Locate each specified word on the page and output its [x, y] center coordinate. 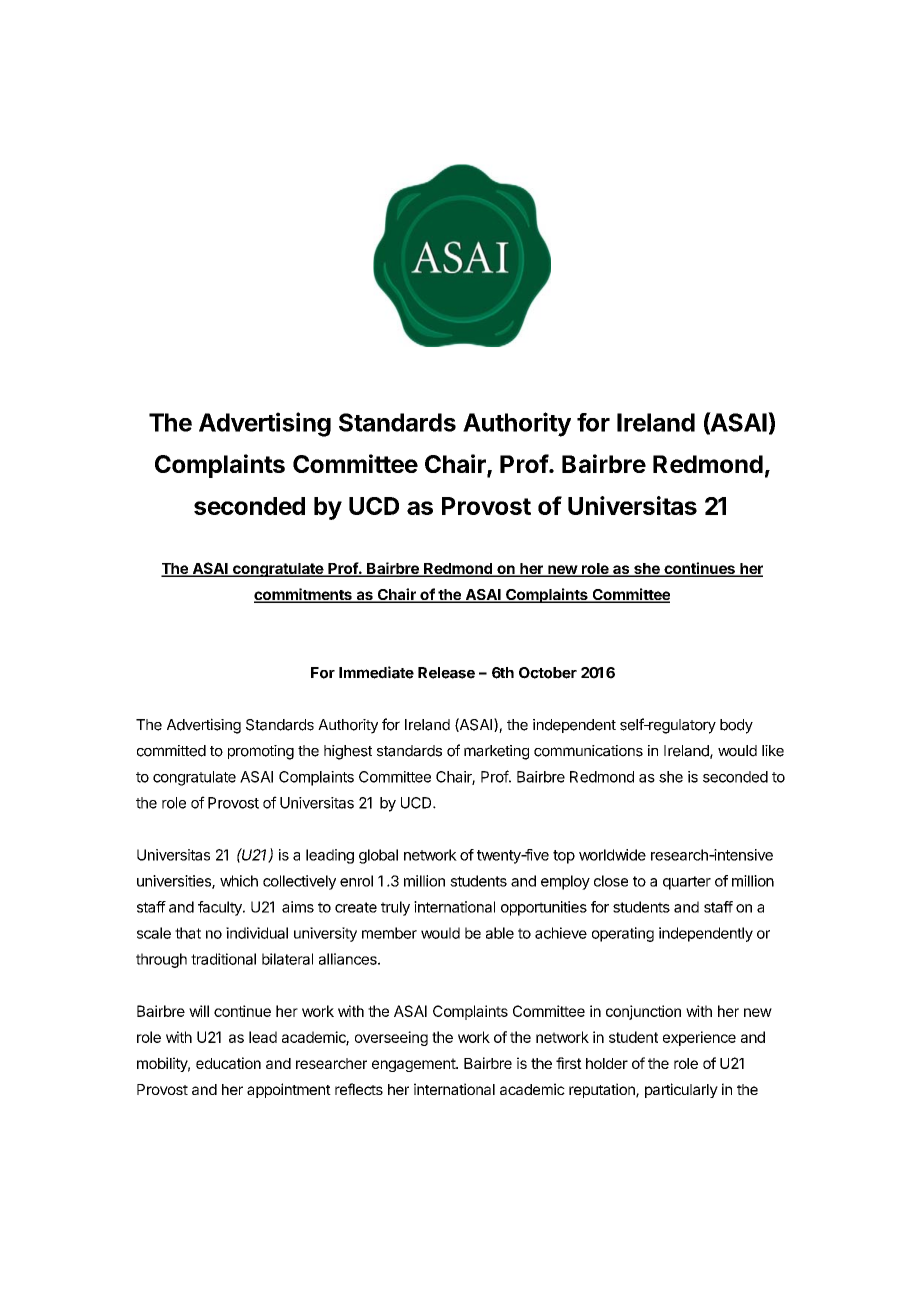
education [228, 1063]
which [239, 881]
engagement [414, 1065]
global [378, 856]
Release [446, 673]
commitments [304, 595]
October [548, 673]
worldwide [612, 855]
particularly [681, 1090]
